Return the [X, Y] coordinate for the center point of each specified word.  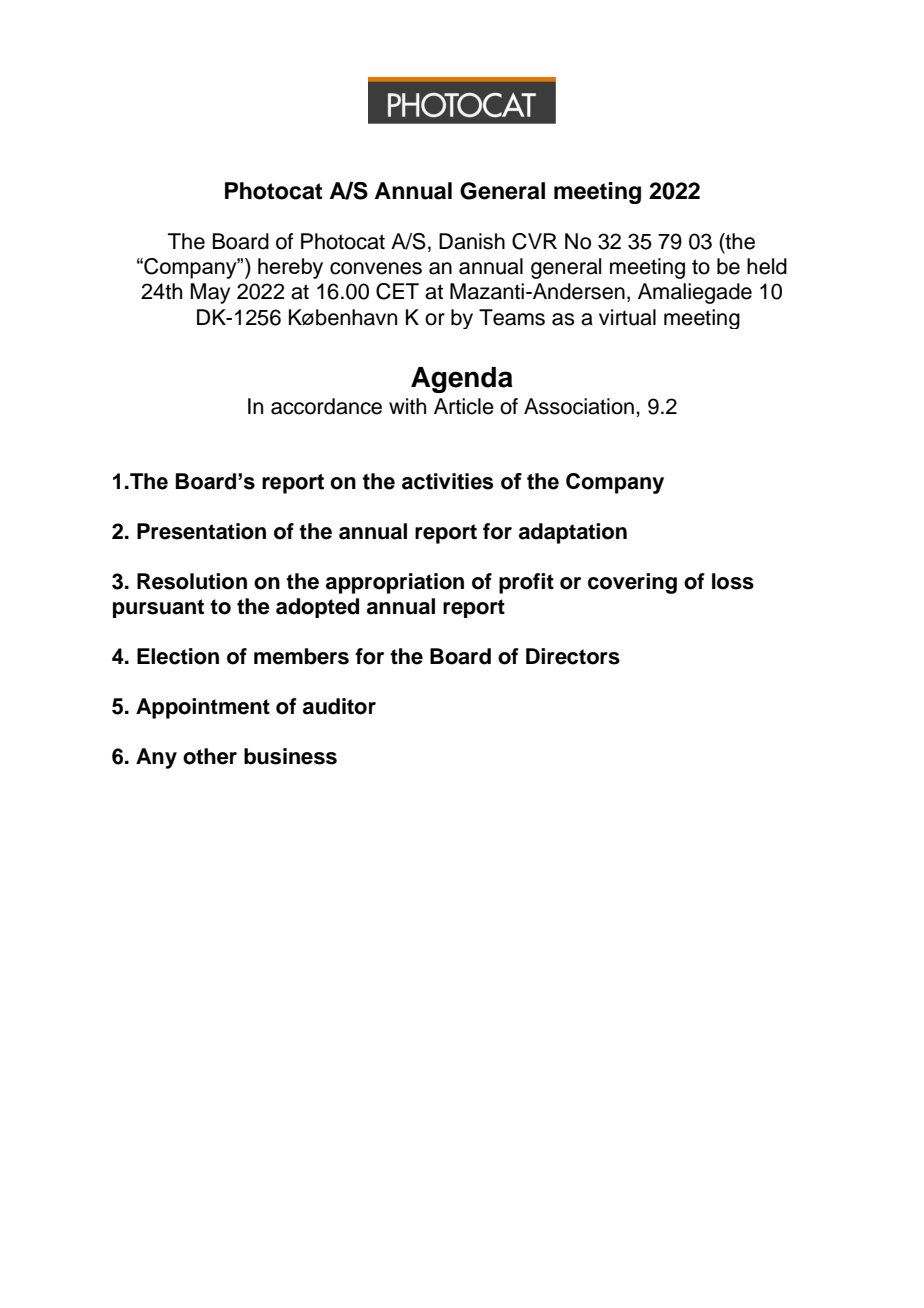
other [210, 756]
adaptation [573, 533]
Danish [472, 241]
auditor [339, 706]
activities [447, 481]
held [767, 266]
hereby [290, 268]
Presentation [201, 531]
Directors [573, 656]
